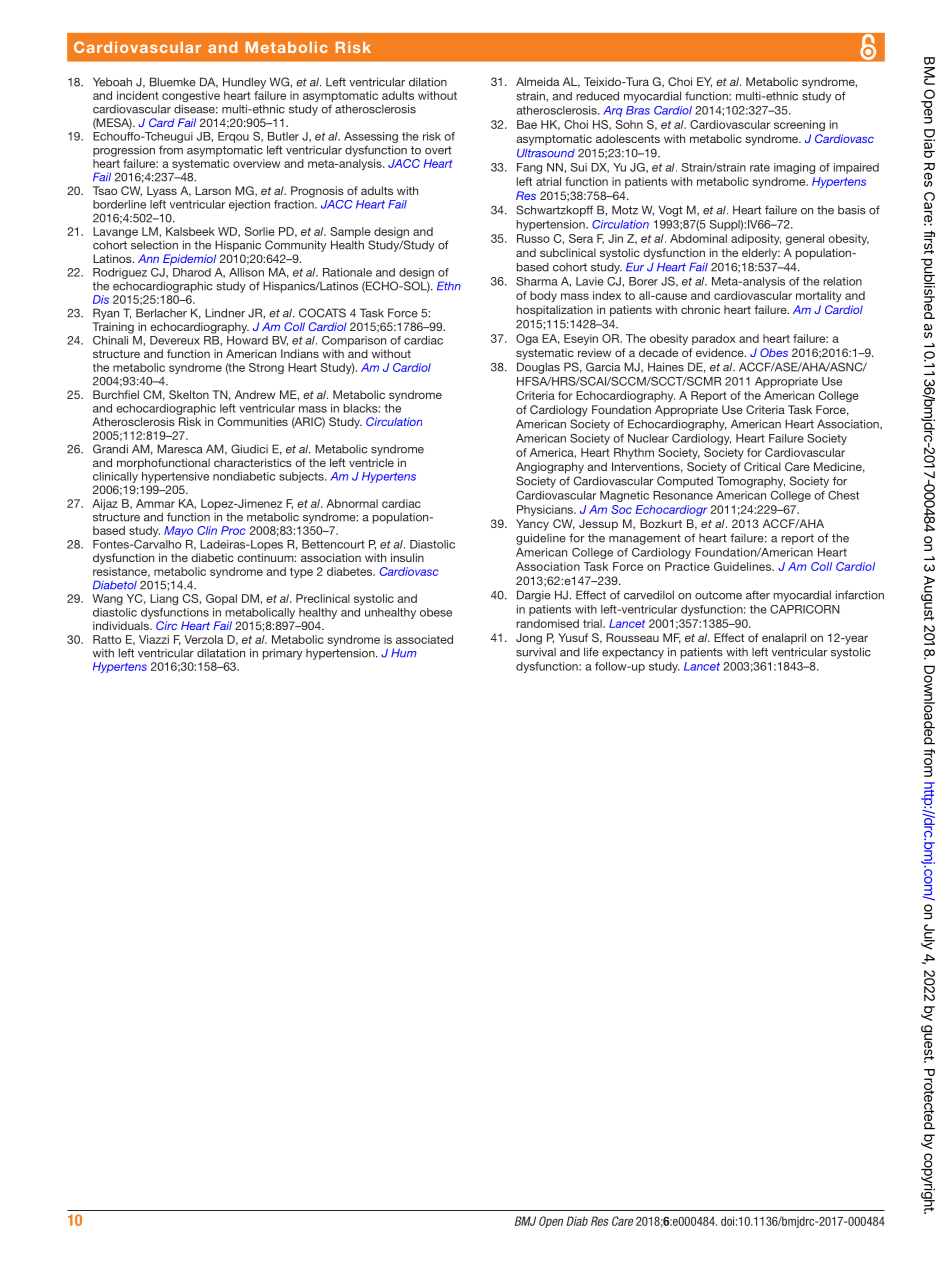 The height and width of the screenshot is (1270, 952). Describe the element at coordinates (428, 82) in the screenshot. I see `dilation` at that location.
